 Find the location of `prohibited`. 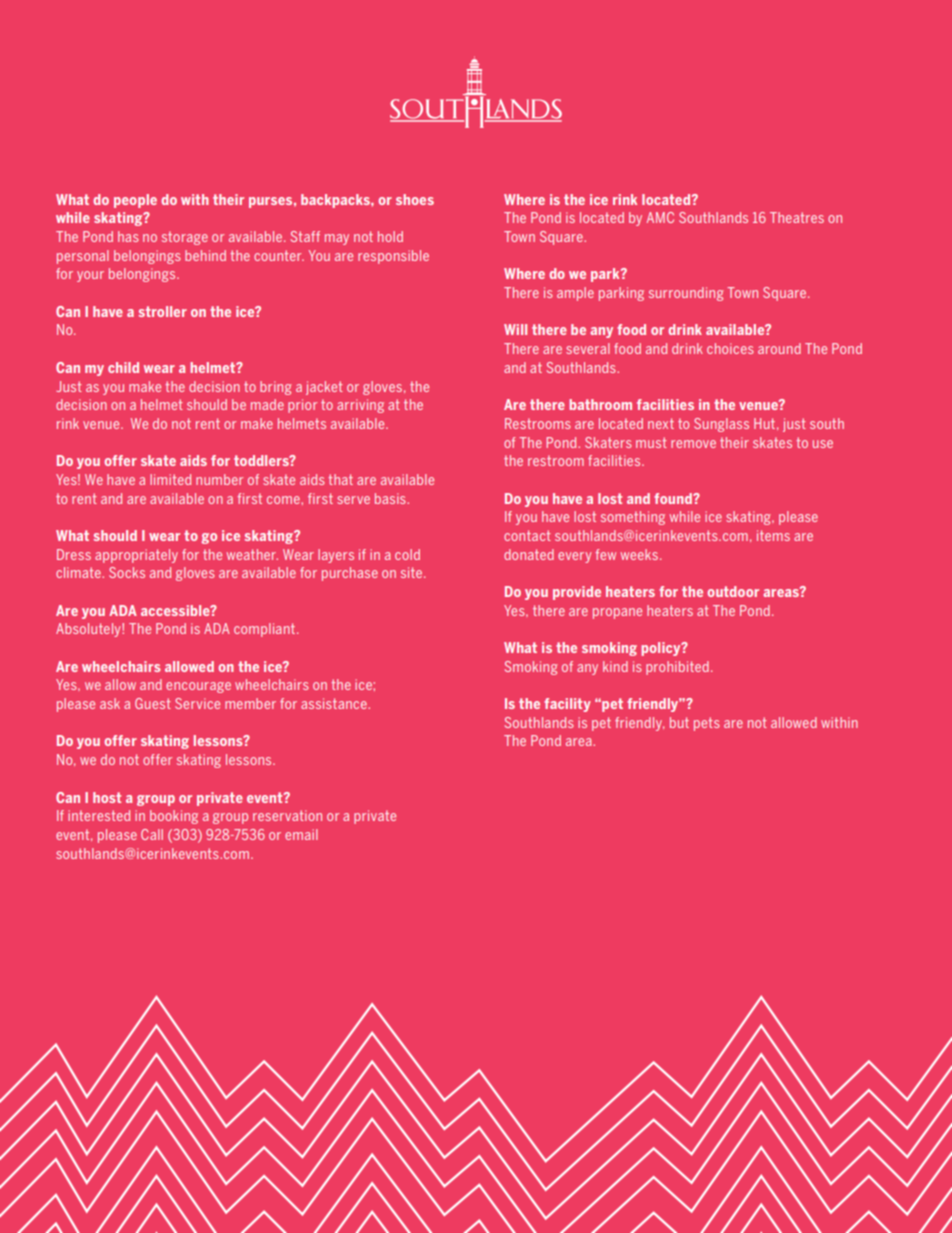

prohibited is located at coordinates (677, 668).
